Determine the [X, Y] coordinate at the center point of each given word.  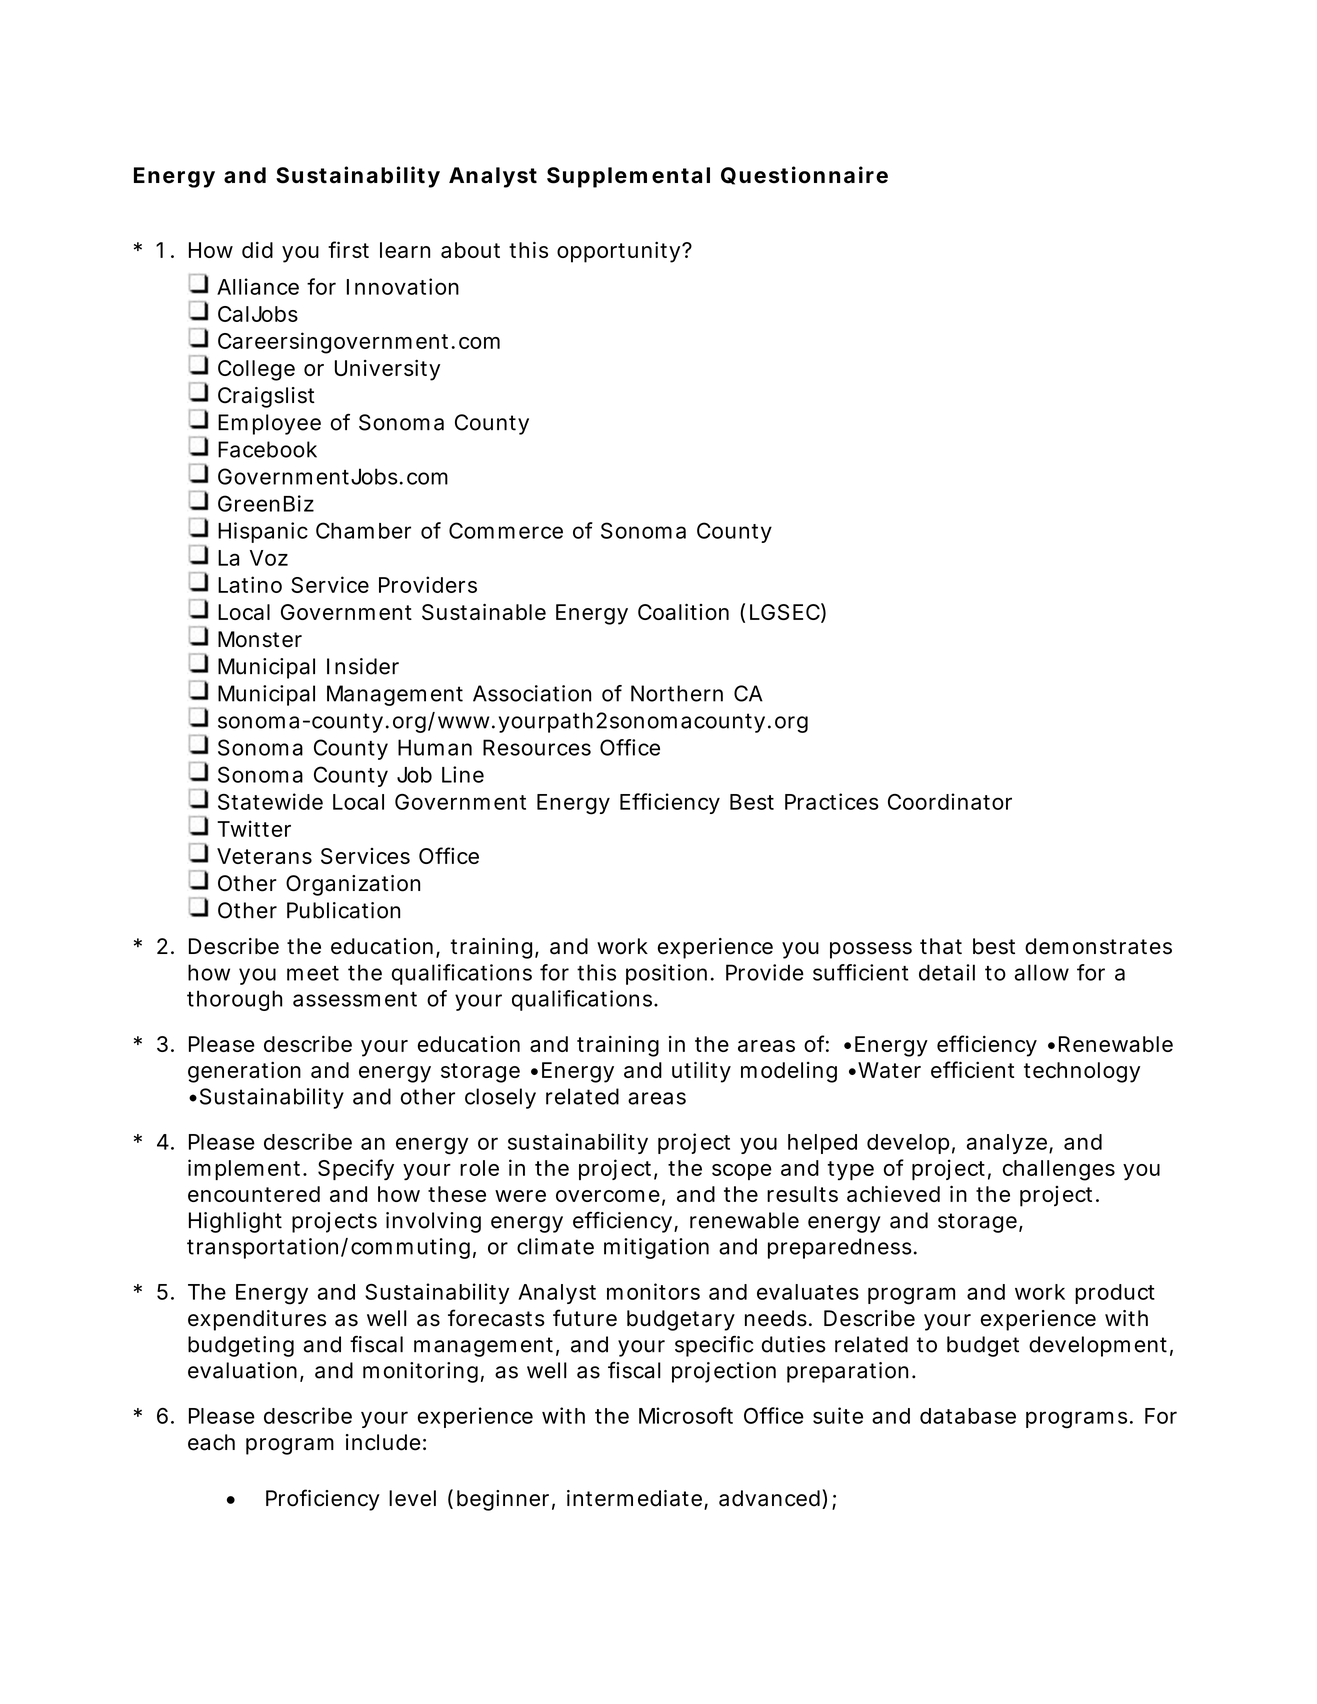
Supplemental [628, 177]
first [348, 249]
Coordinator [950, 801]
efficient [973, 1069]
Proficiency [323, 1500]
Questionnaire [804, 175]
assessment [355, 999]
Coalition [683, 611]
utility [701, 1072]
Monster [260, 639]
